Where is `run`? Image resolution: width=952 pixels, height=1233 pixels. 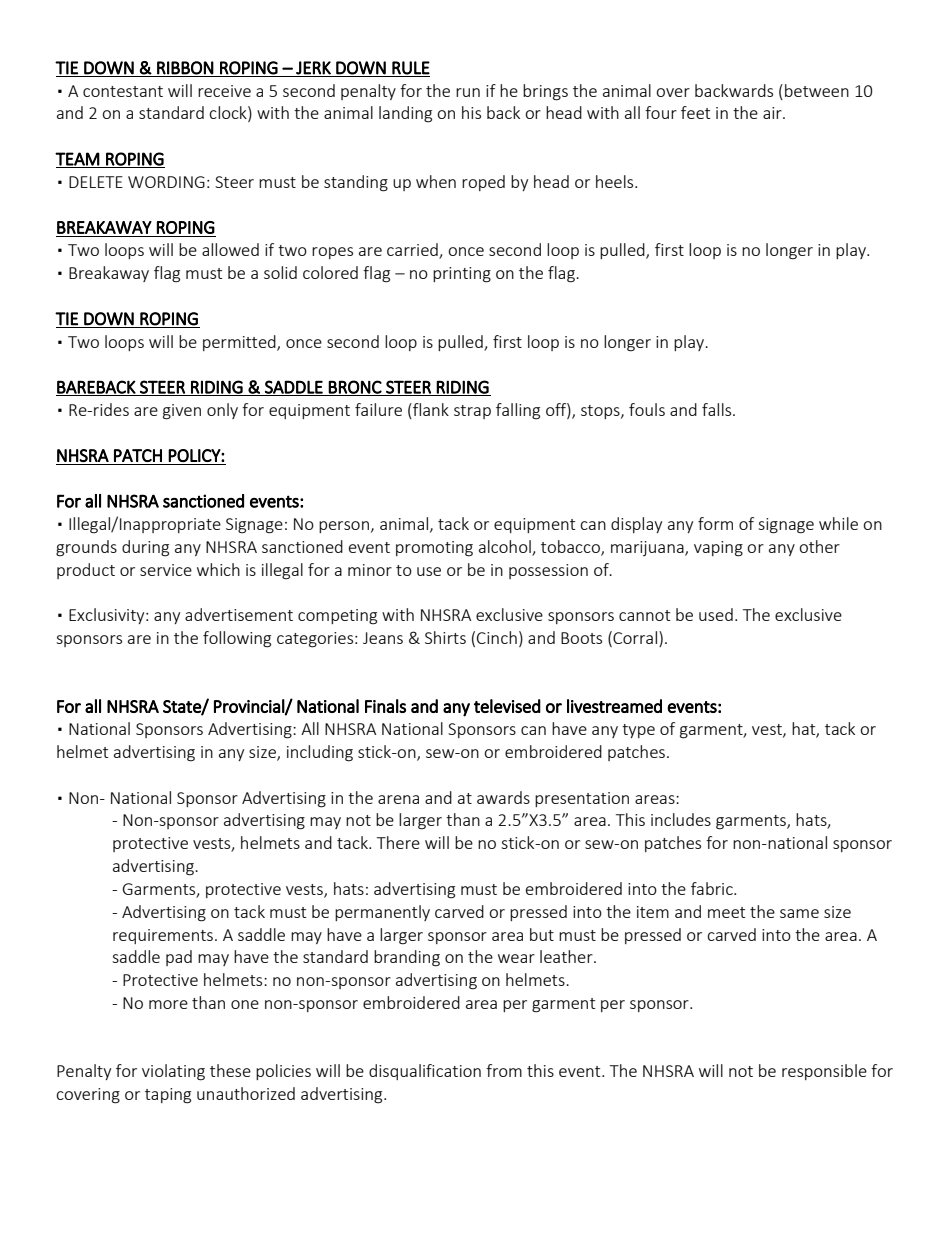 run is located at coordinates (468, 92).
